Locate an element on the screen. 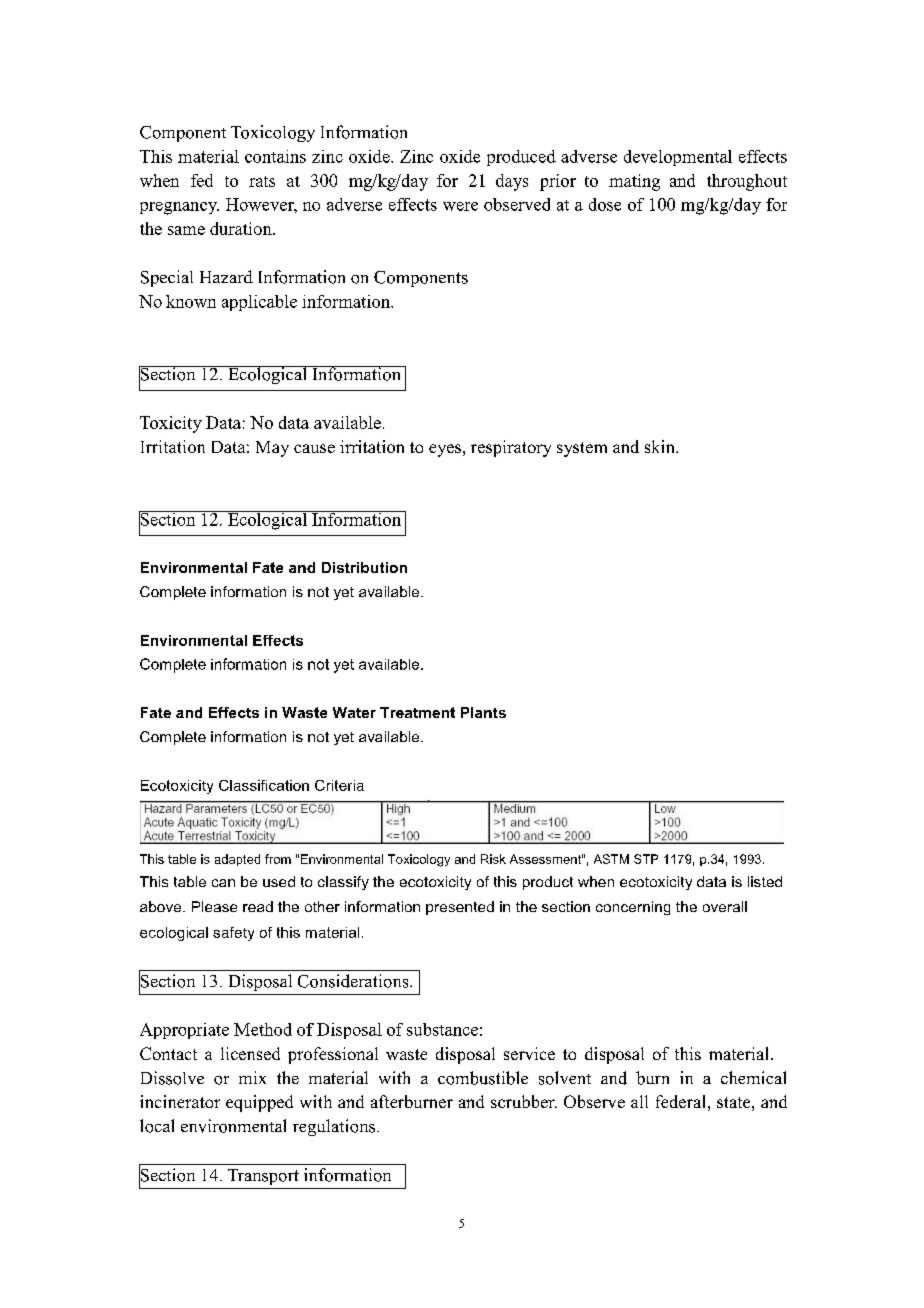 The height and width of the screenshot is (1308, 924). combustible is located at coordinates (483, 1078).
